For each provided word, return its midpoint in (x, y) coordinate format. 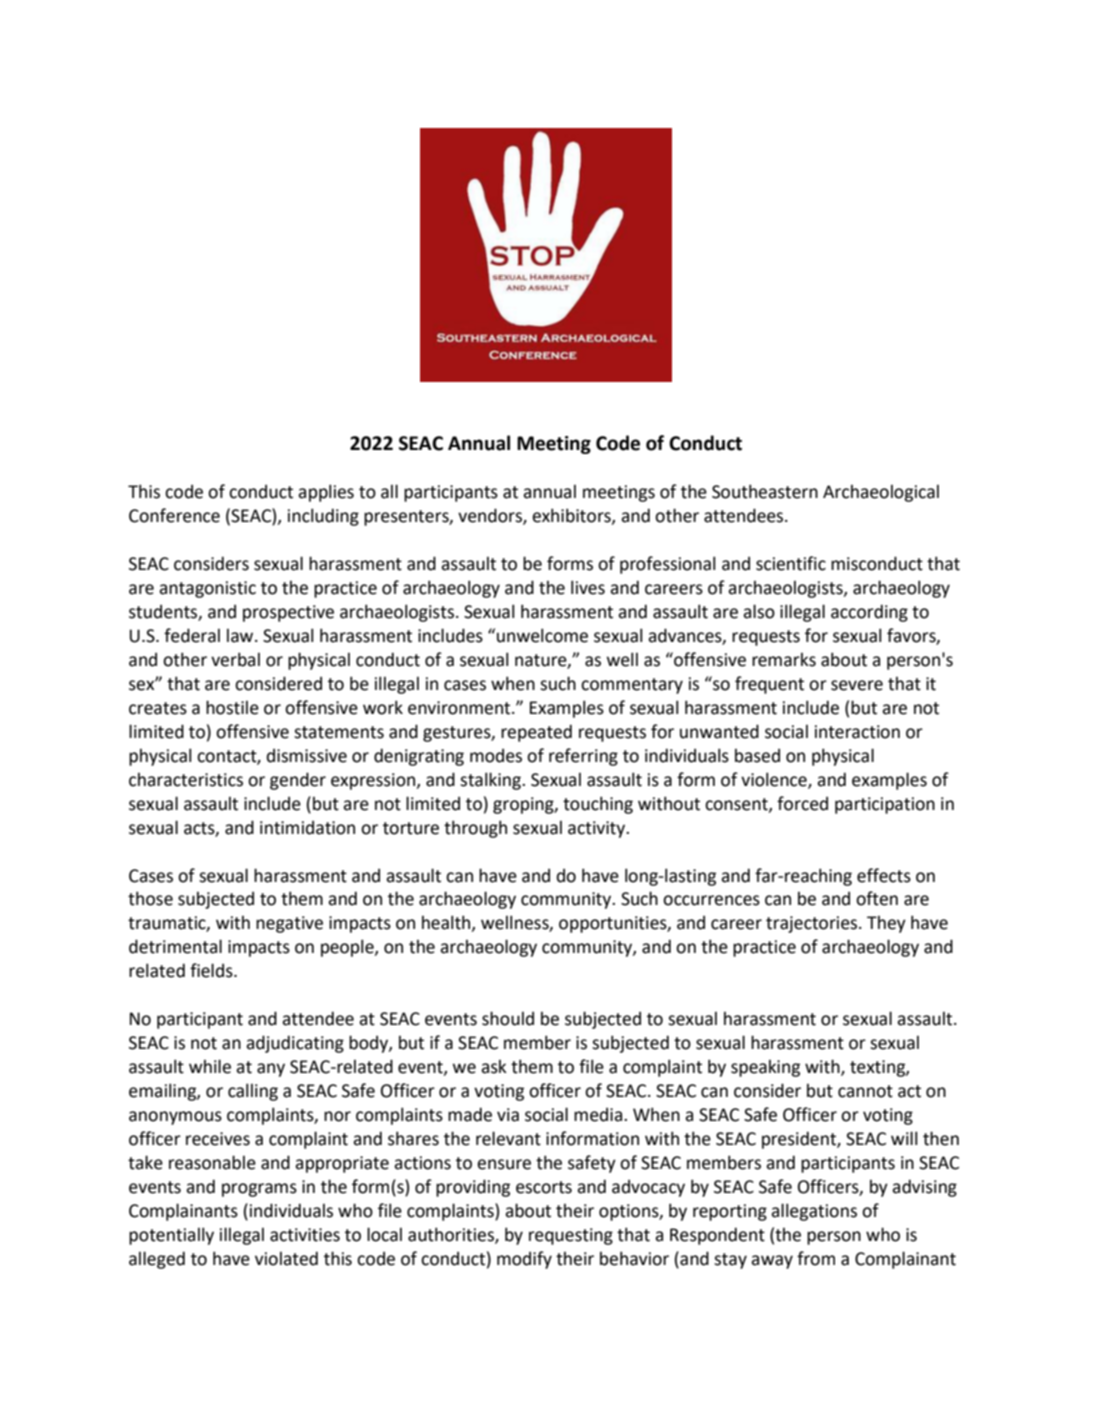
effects (884, 875)
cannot (865, 1091)
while (210, 1066)
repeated (536, 733)
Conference (174, 515)
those (150, 898)
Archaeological (881, 493)
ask (494, 1067)
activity (598, 829)
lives (588, 587)
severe (857, 685)
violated (286, 1258)
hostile (232, 707)
